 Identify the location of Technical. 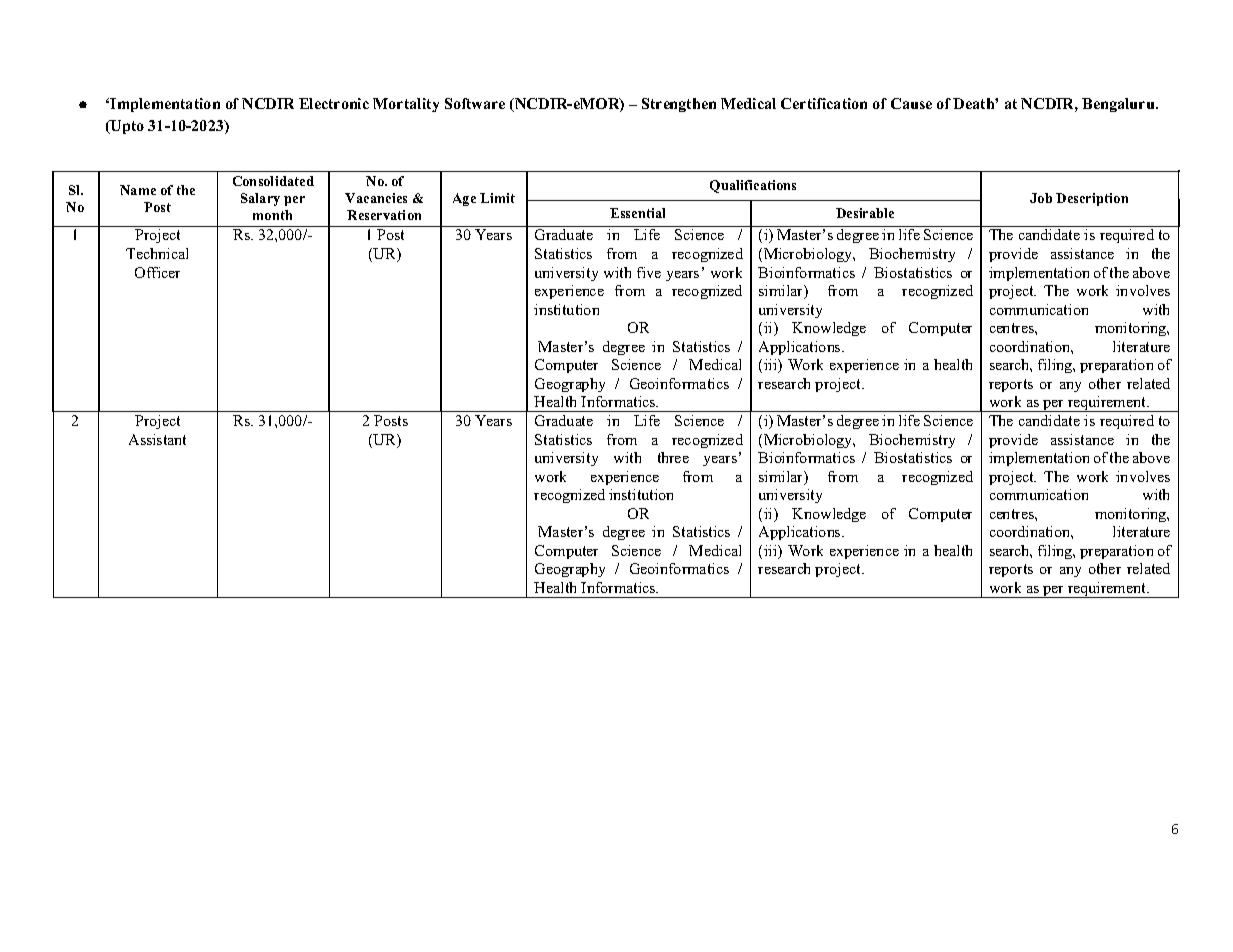
(157, 253).
